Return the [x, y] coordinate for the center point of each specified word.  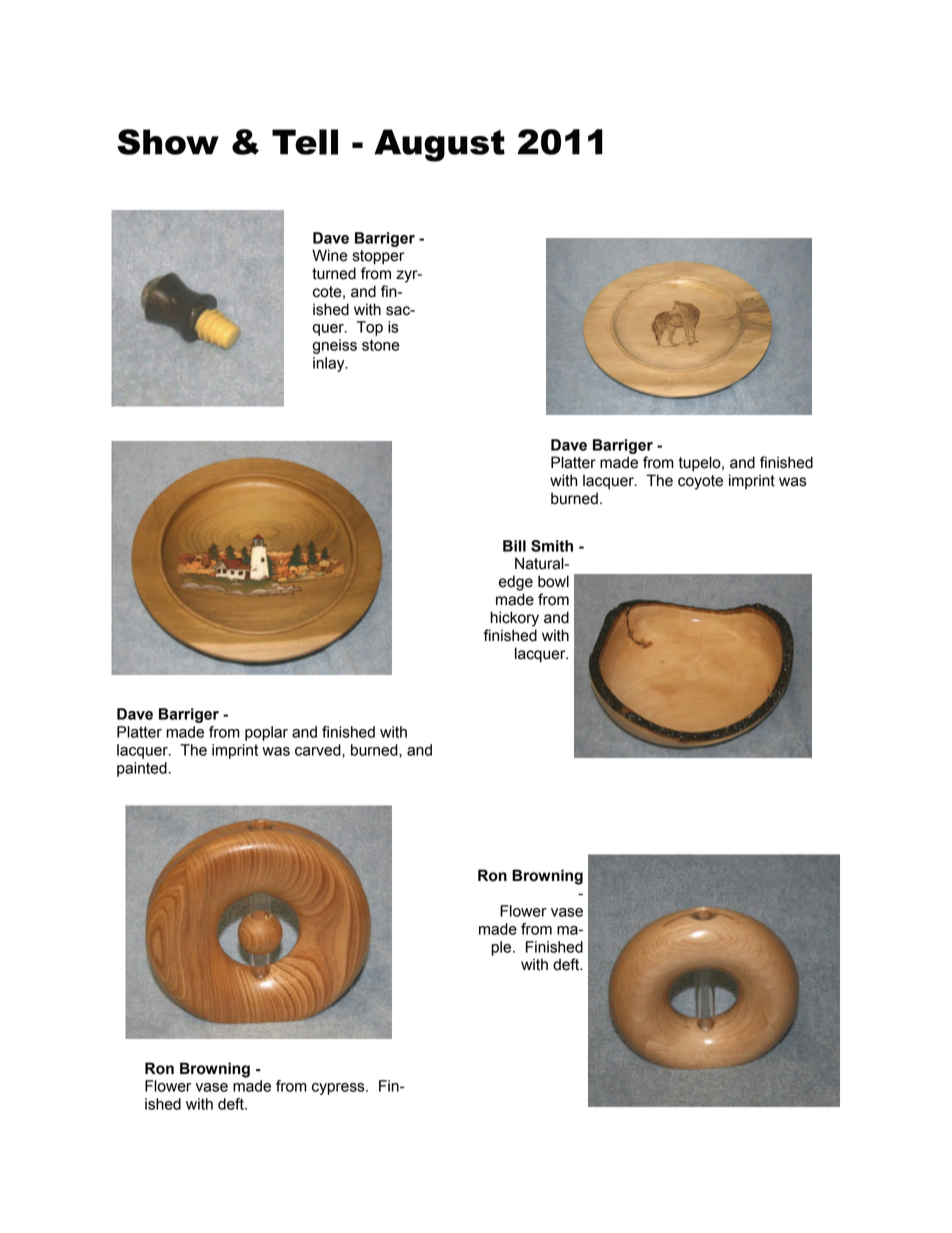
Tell [305, 142]
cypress [339, 1089]
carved [319, 750]
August [439, 145]
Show [168, 142]
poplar [266, 733]
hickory [514, 619]
